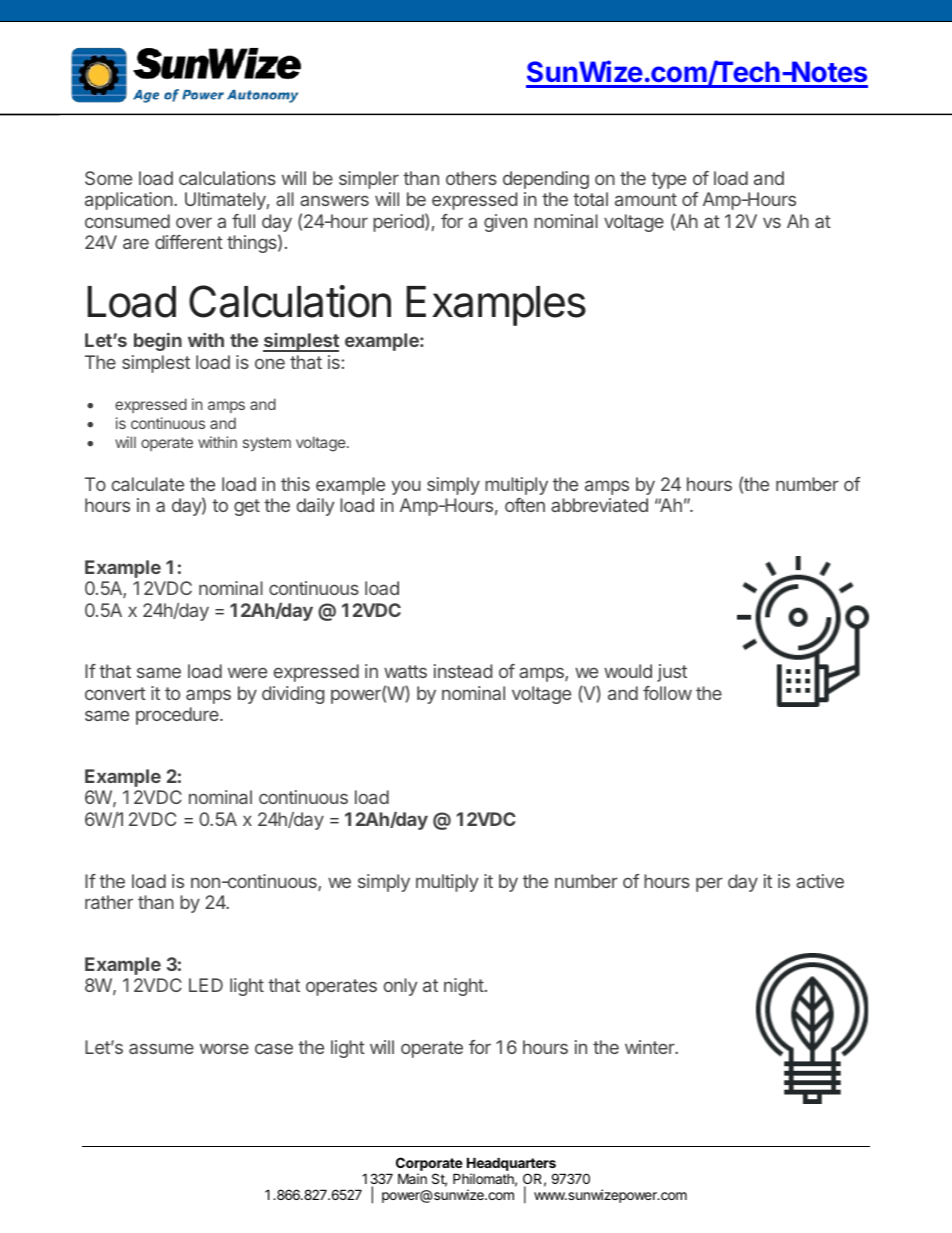  I want to click on others, so click(471, 178).
